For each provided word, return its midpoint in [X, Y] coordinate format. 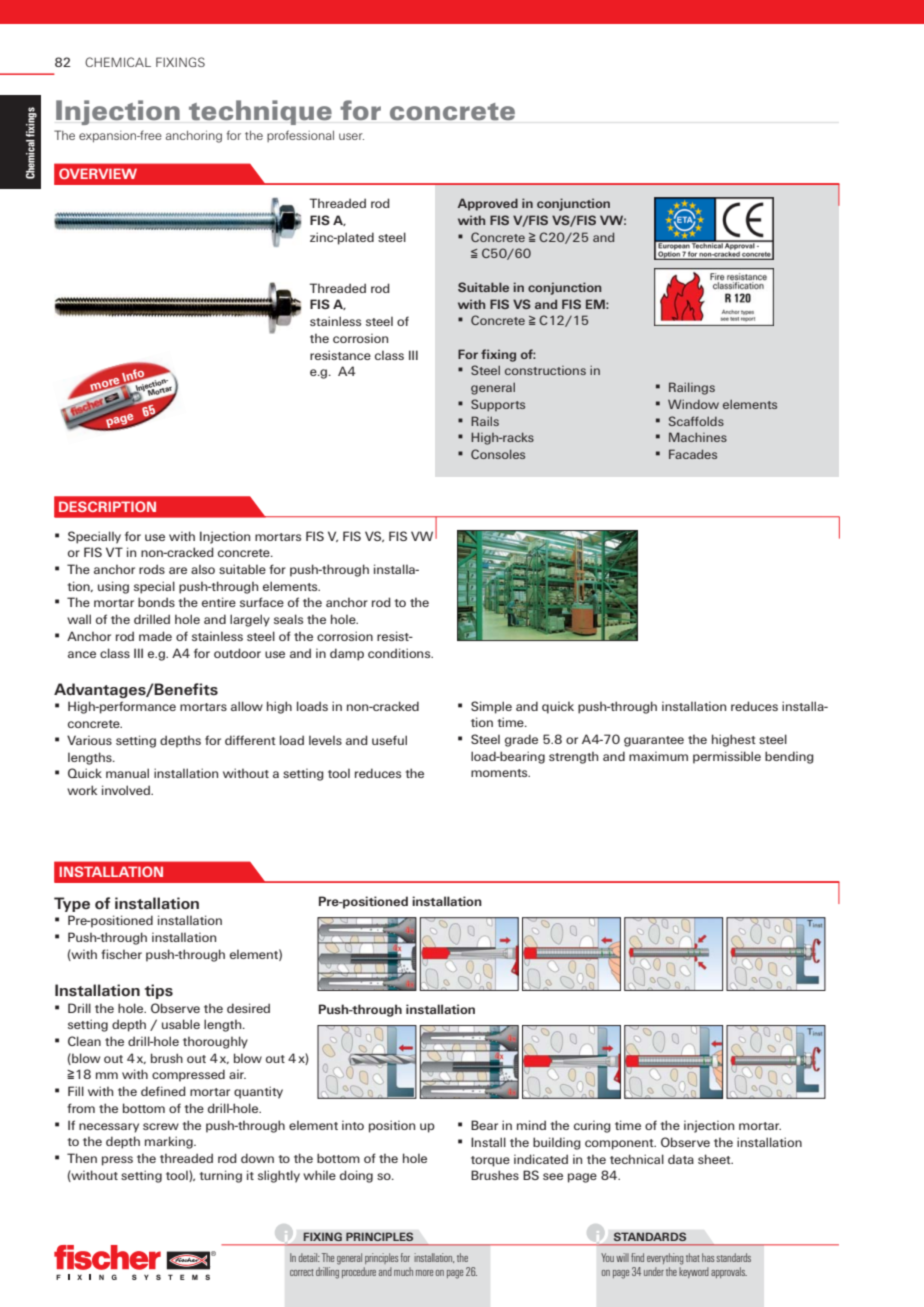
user [351, 136]
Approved [488, 204]
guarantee [654, 741]
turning [221, 1176]
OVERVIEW [98, 173]
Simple [491, 707]
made [155, 636]
